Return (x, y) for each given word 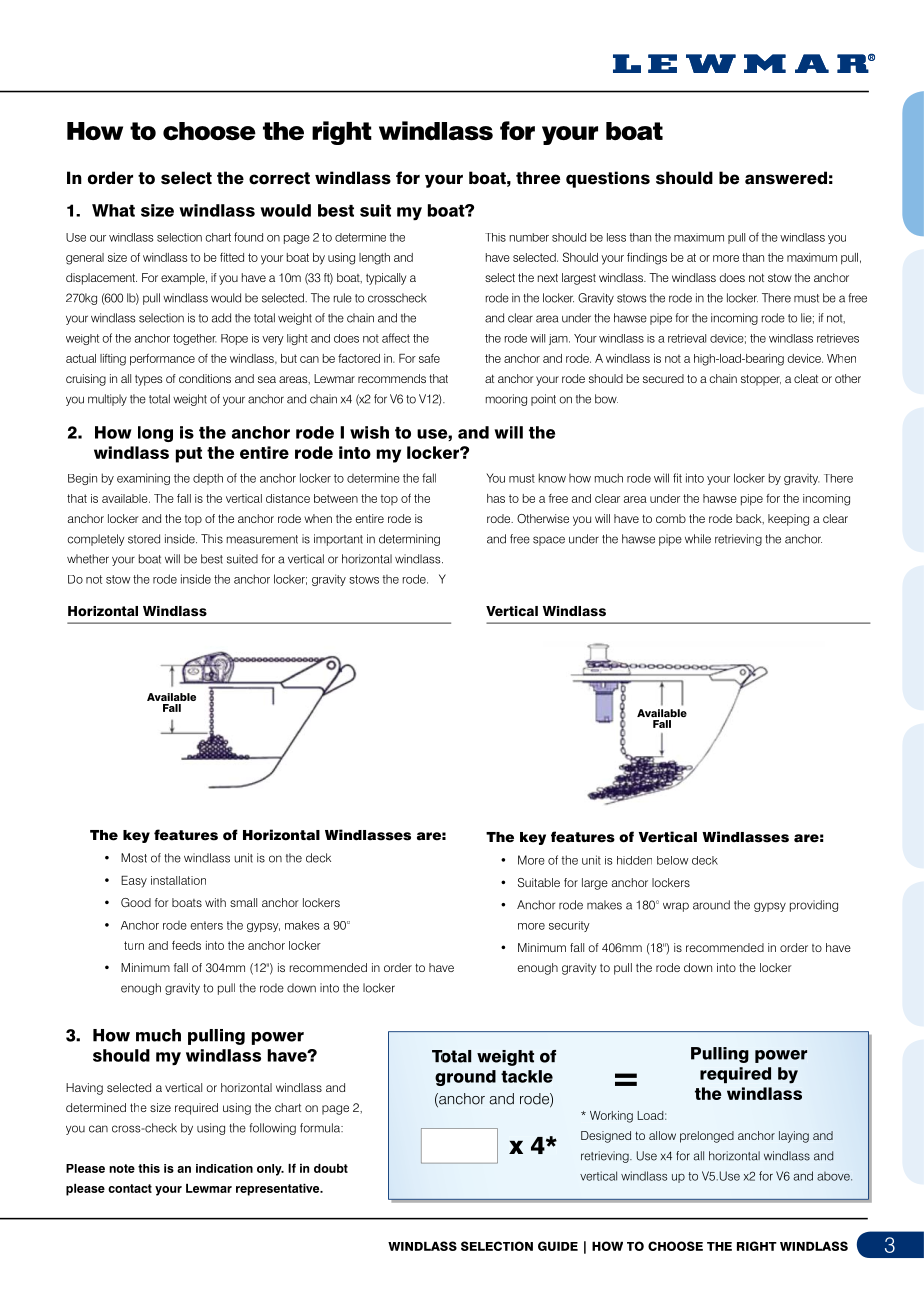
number (529, 237)
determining (409, 540)
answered (786, 178)
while (698, 539)
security (569, 926)
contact (130, 1188)
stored (144, 539)
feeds (186, 945)
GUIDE (558, 1246)
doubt (331, 1168)
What (113, 210)
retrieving (738, 540)
